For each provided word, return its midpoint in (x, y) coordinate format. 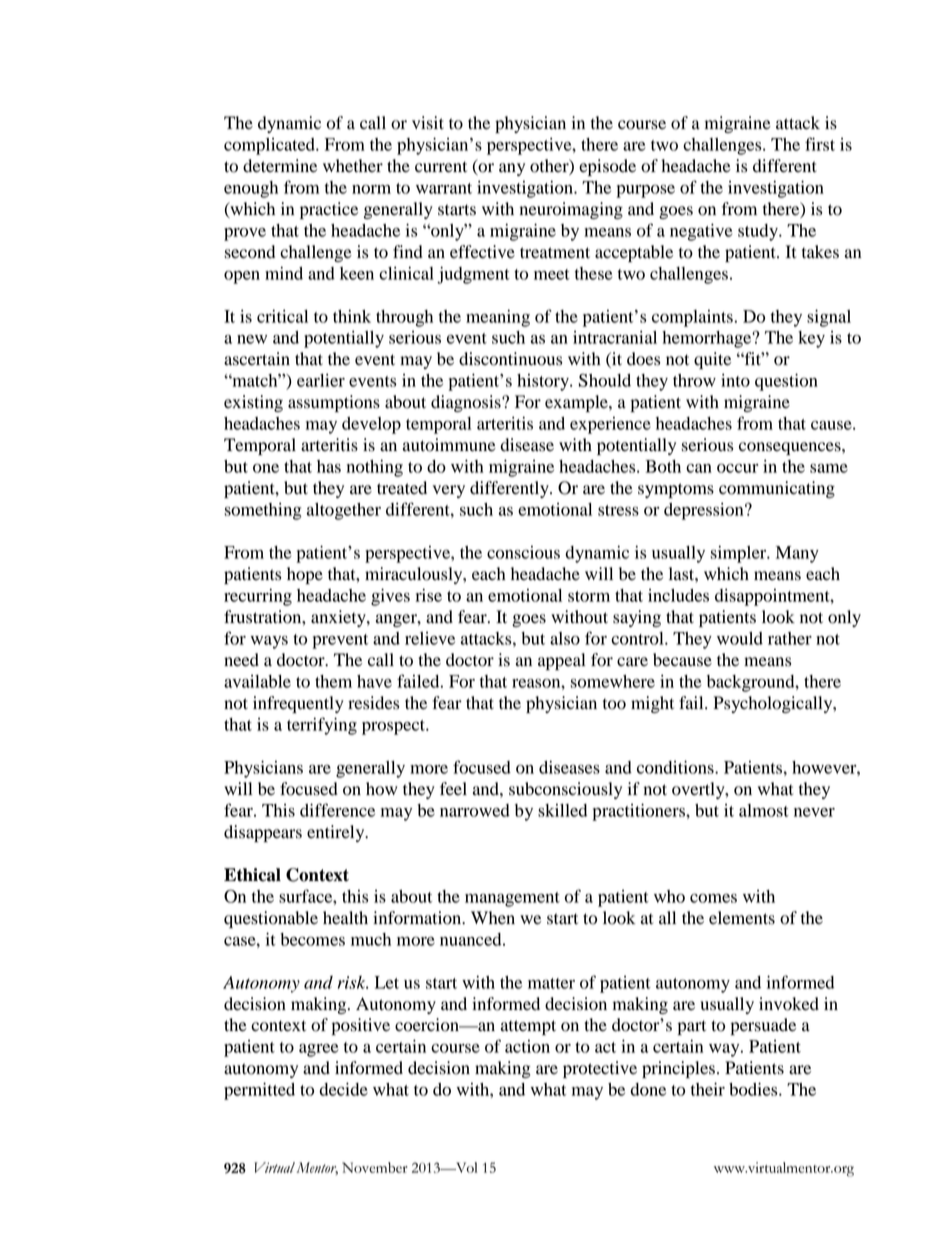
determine (280, 166)
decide (343, 1089)
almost (764, 810)
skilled (562, 810)
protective (600, 1069)
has (329, 466)
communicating (777, 489)
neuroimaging (571, 210)
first (820, 144)
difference (337, 810)
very (449, 491)
